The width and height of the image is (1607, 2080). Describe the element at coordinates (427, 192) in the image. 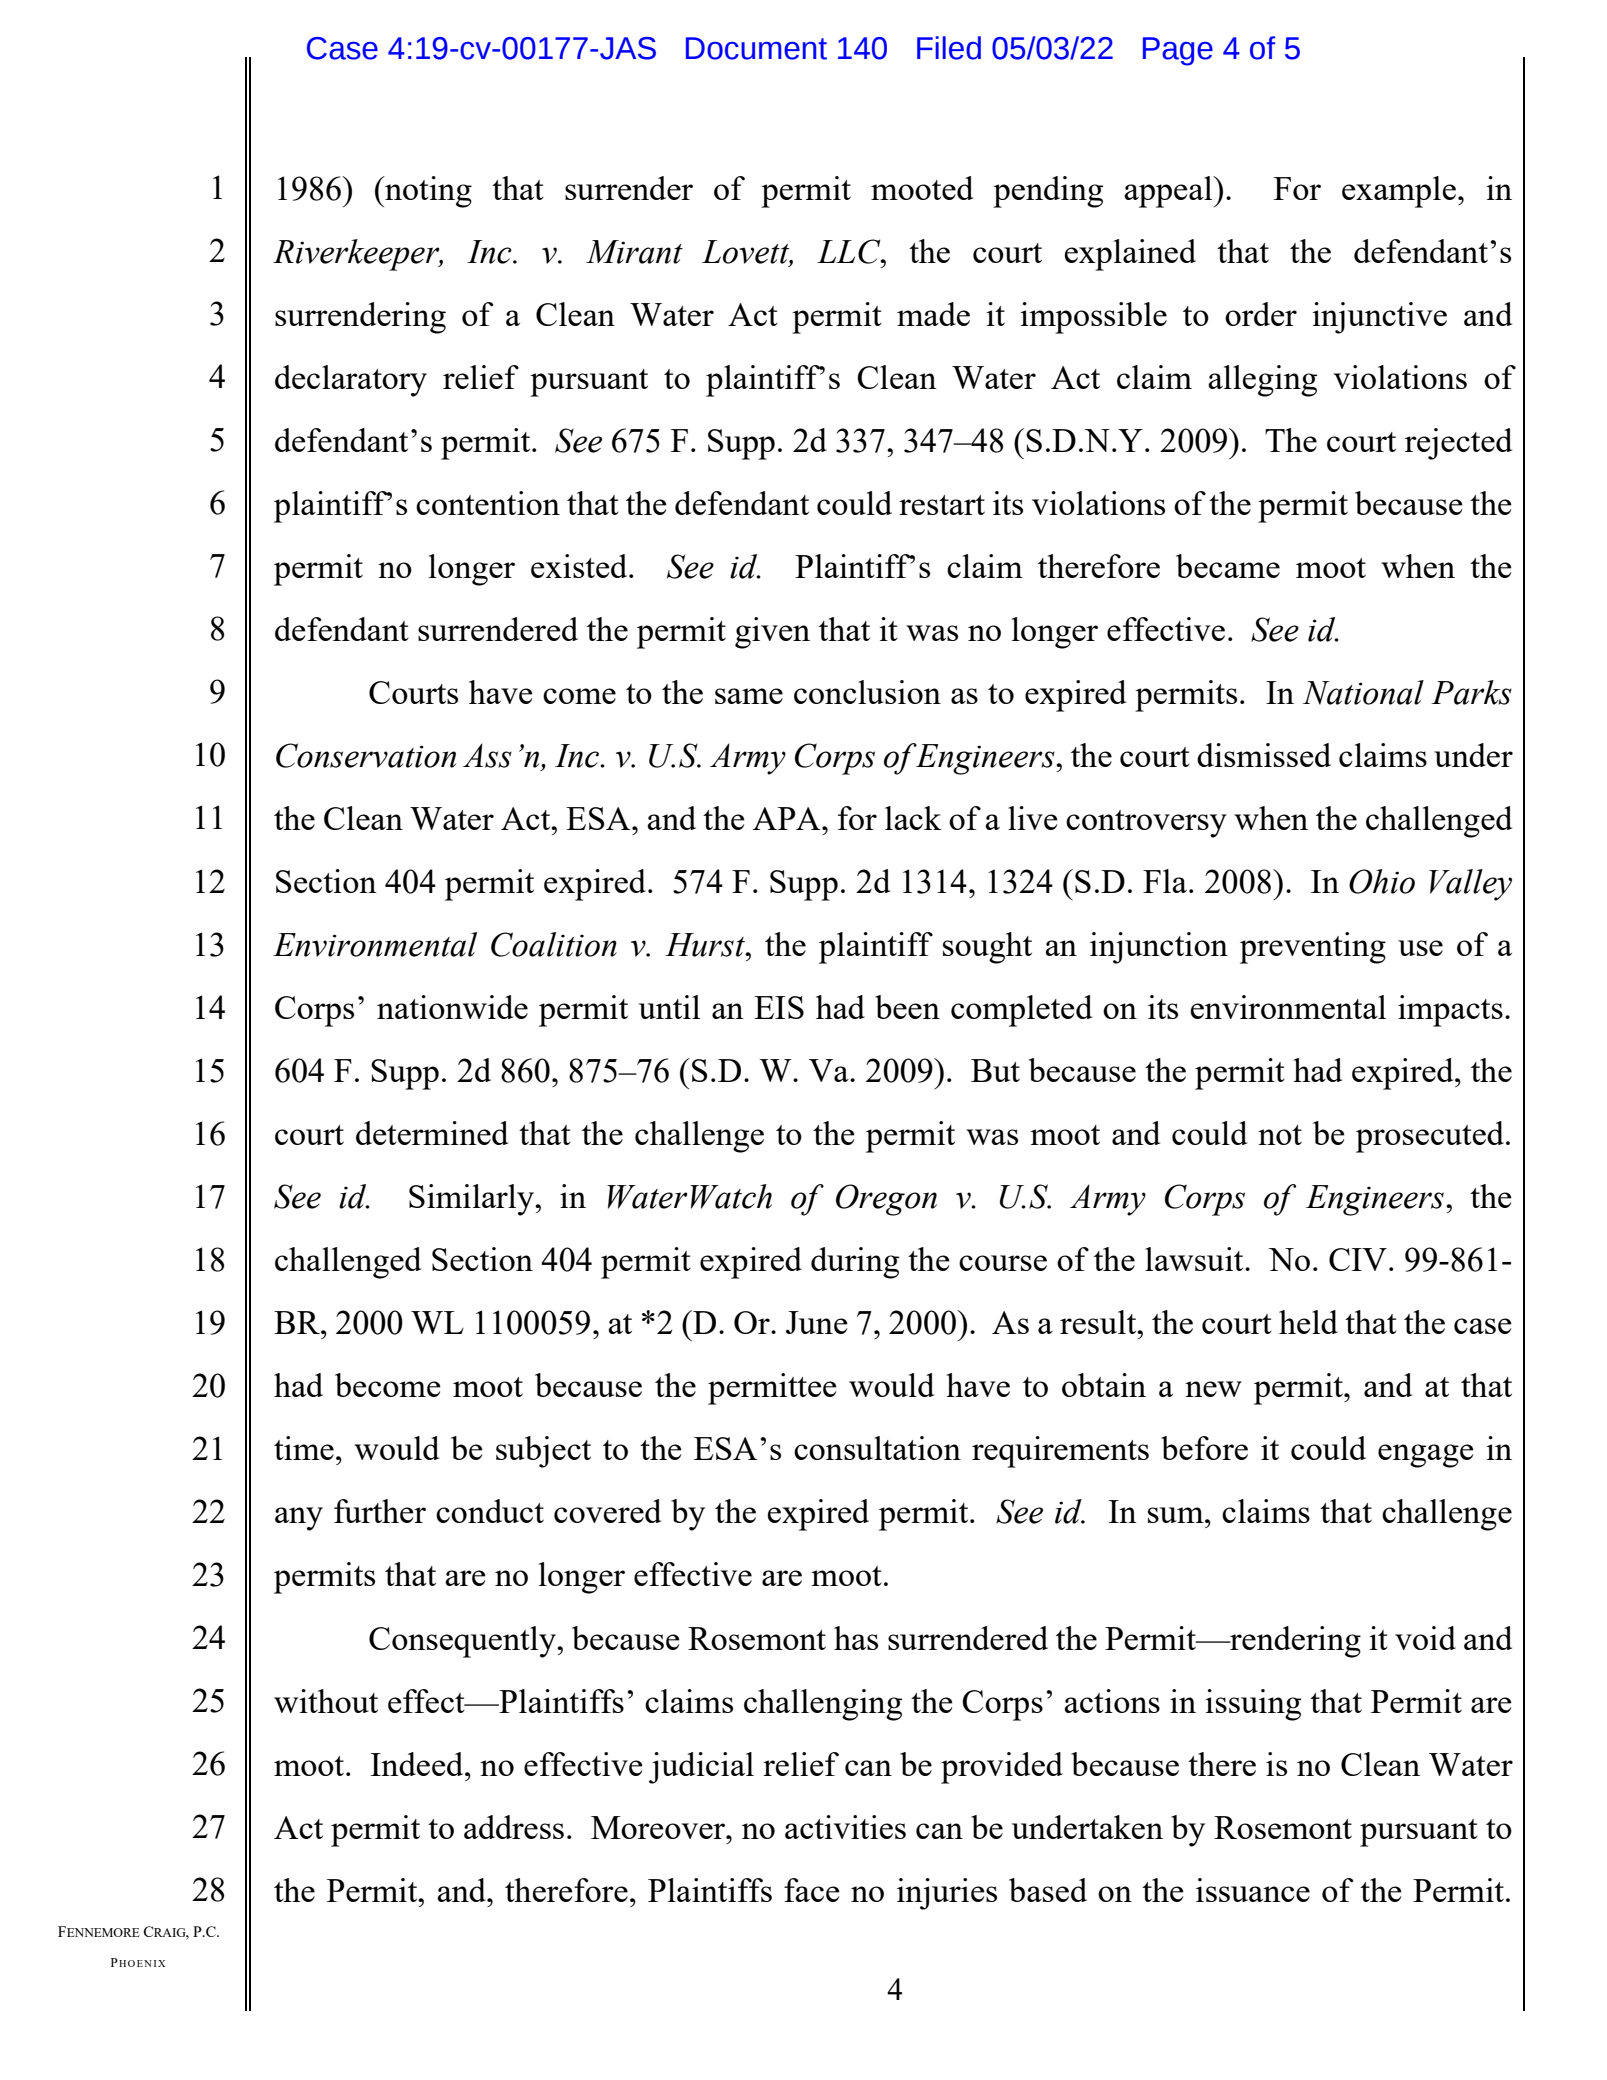

I see `noting` at that location.
